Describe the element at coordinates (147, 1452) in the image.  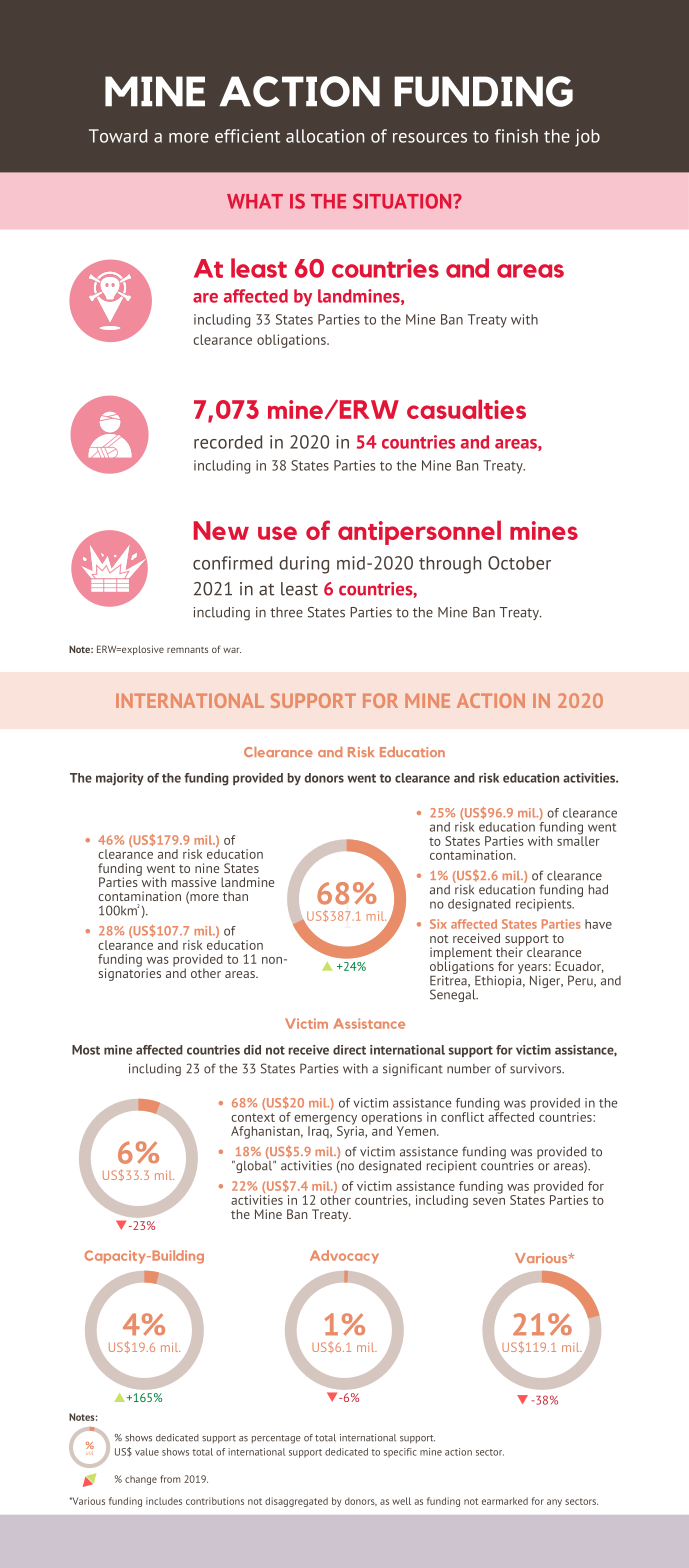
I see `value` at that location.
